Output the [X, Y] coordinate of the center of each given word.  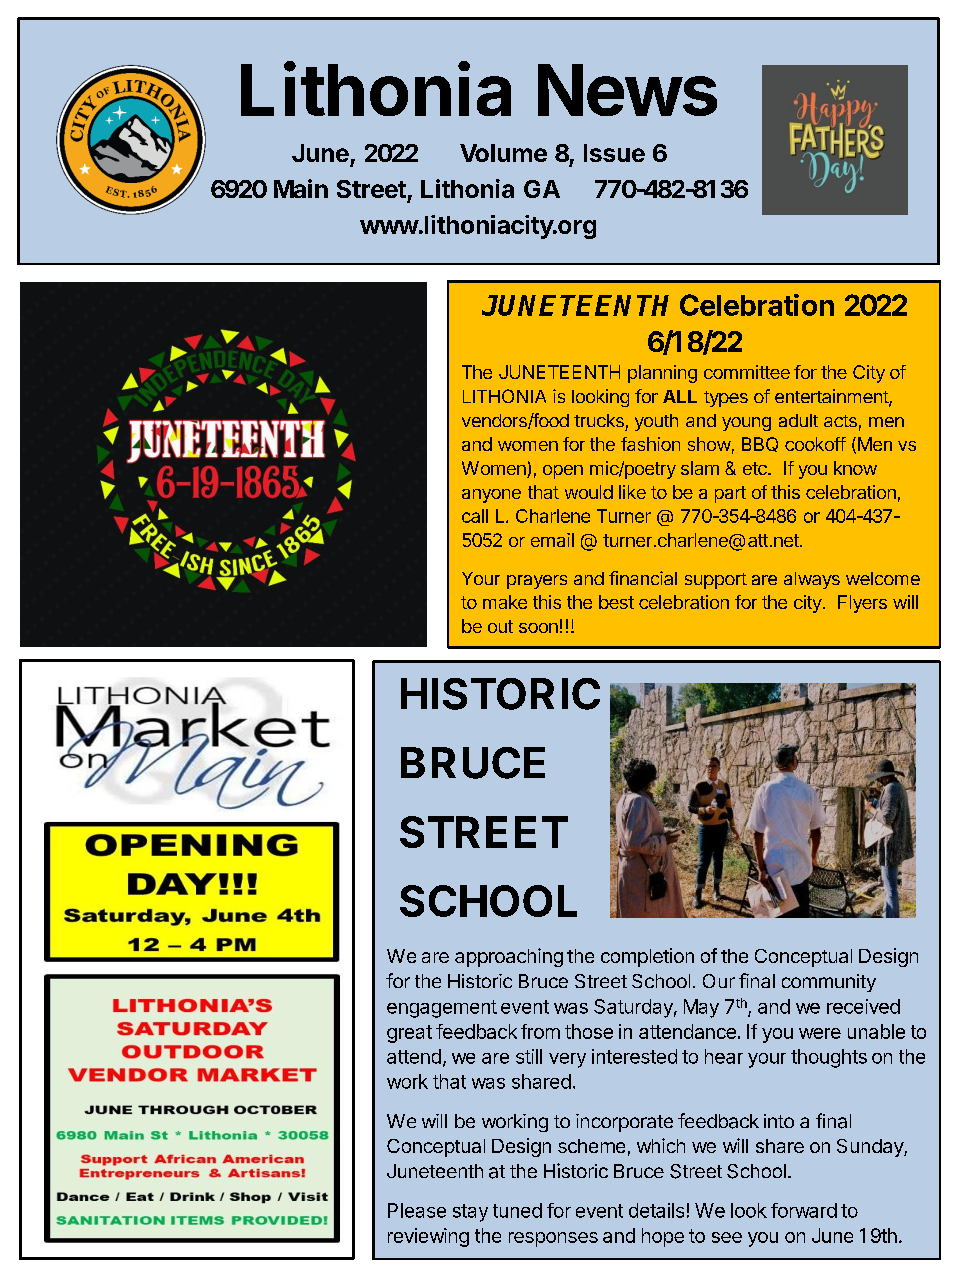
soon [538, 628]
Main [301, 188]
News [627, 90]
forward [804, 1210]
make [505, 602]
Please [417, 1210]
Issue [614, 153]
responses [553, 1239]
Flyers [862, 604]
